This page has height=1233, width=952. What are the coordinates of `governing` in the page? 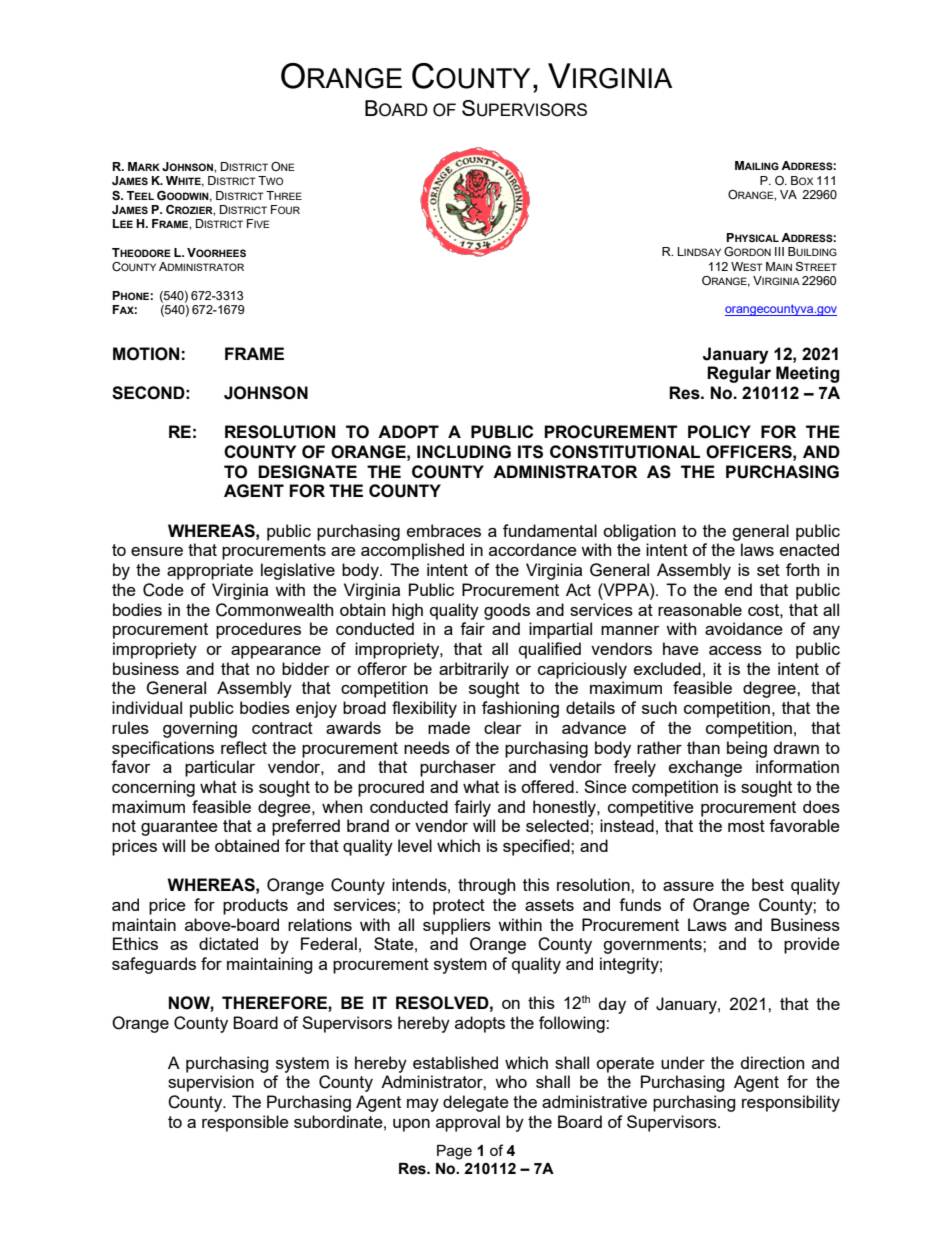 It's located at (200, 729).
